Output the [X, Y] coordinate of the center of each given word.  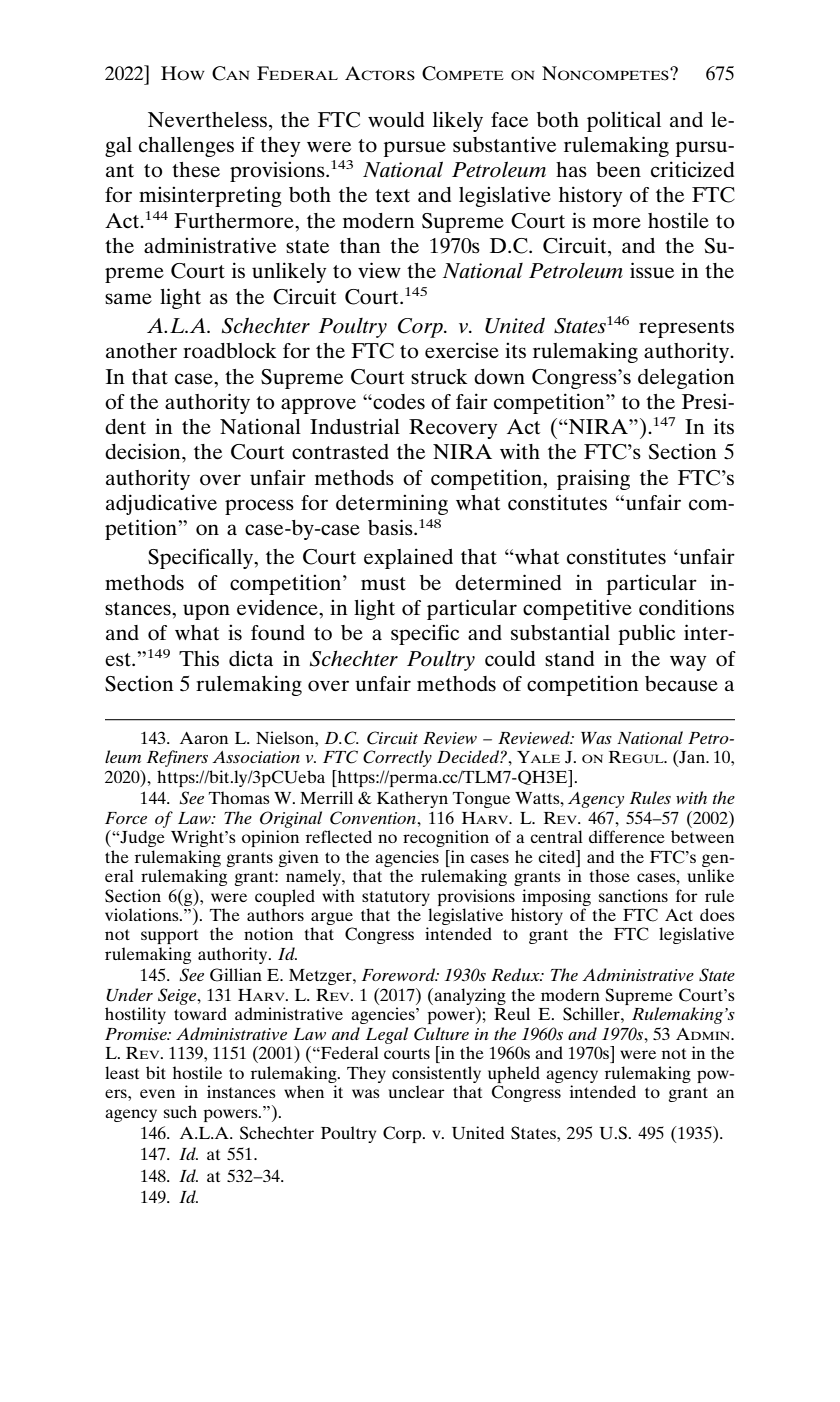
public [646, 634]
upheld [514, 1074]
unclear [417, 1091]
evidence [278, 607]
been [618, 169]
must [383, 584]
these [196, 169]
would [396, 120]
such [180, 1111]
